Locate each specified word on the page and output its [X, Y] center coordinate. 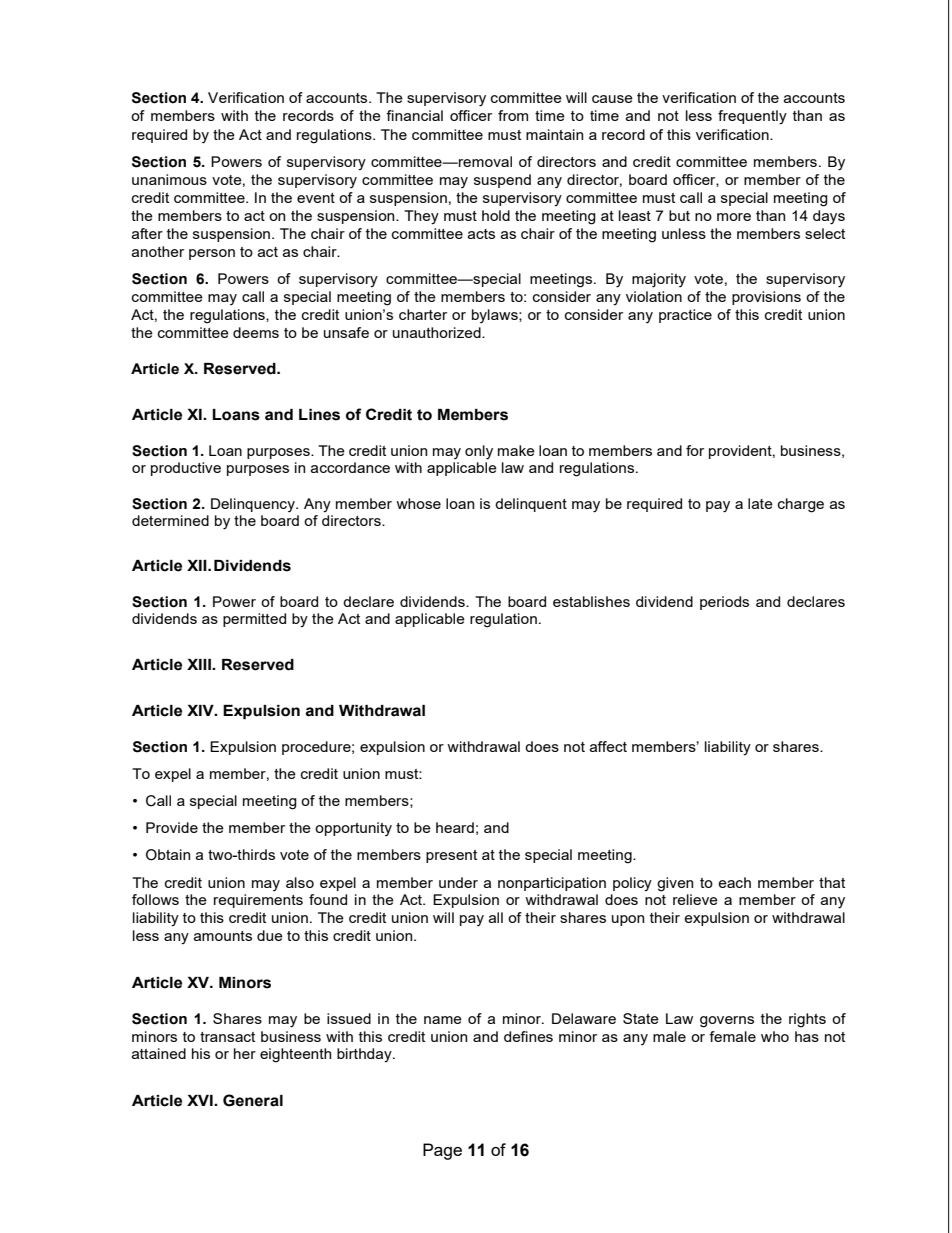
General [253, 1100]
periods [724, 603]
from [513, 115]
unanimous [169, 179]
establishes [591, 601]
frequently [752, 117]
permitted [254, 620]
